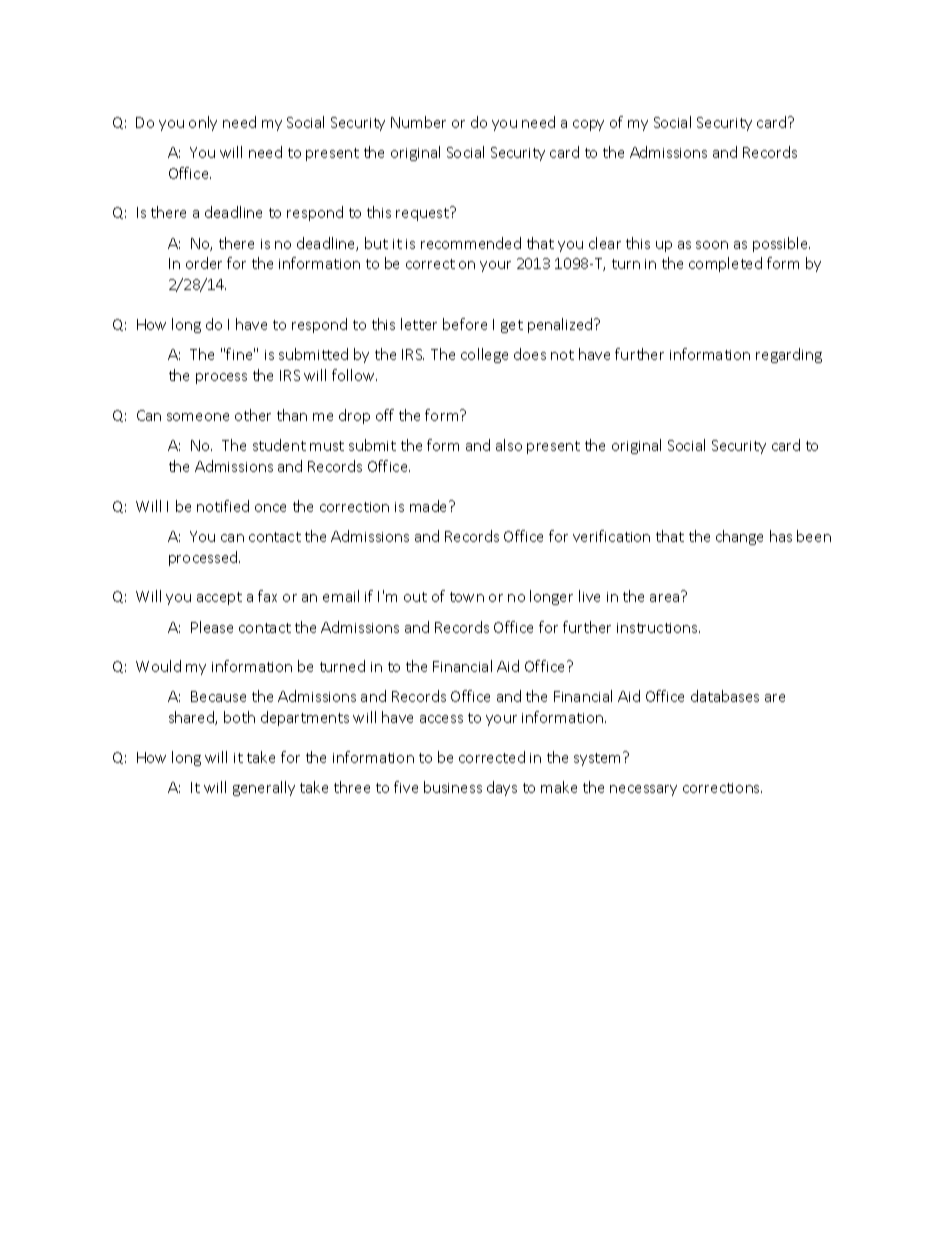 The height and width of the page is (1233, 952). Describe the element at coordinates (725, 264) in the page. I see `completed` at that location.
